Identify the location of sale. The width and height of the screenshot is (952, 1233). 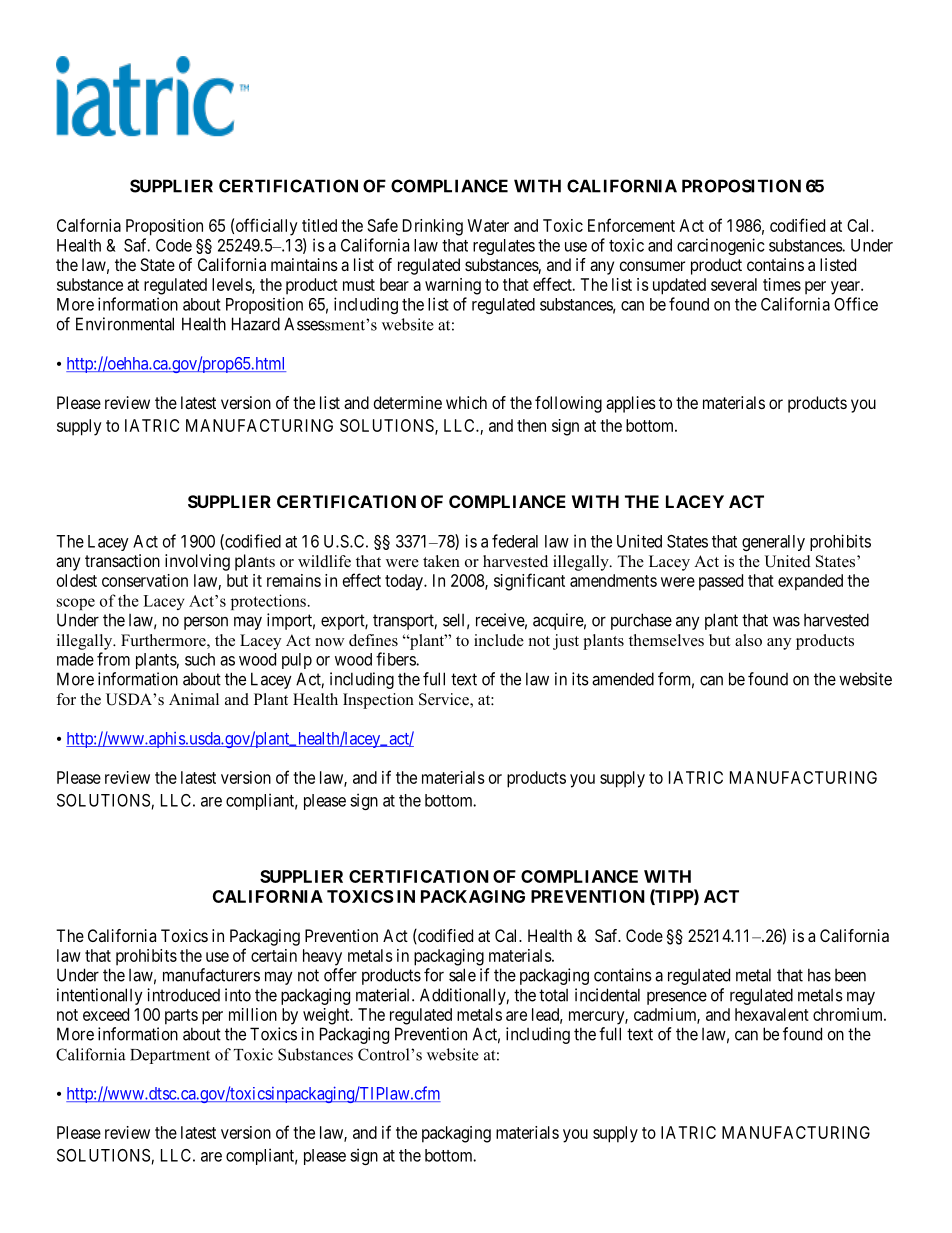
(462, 975).
